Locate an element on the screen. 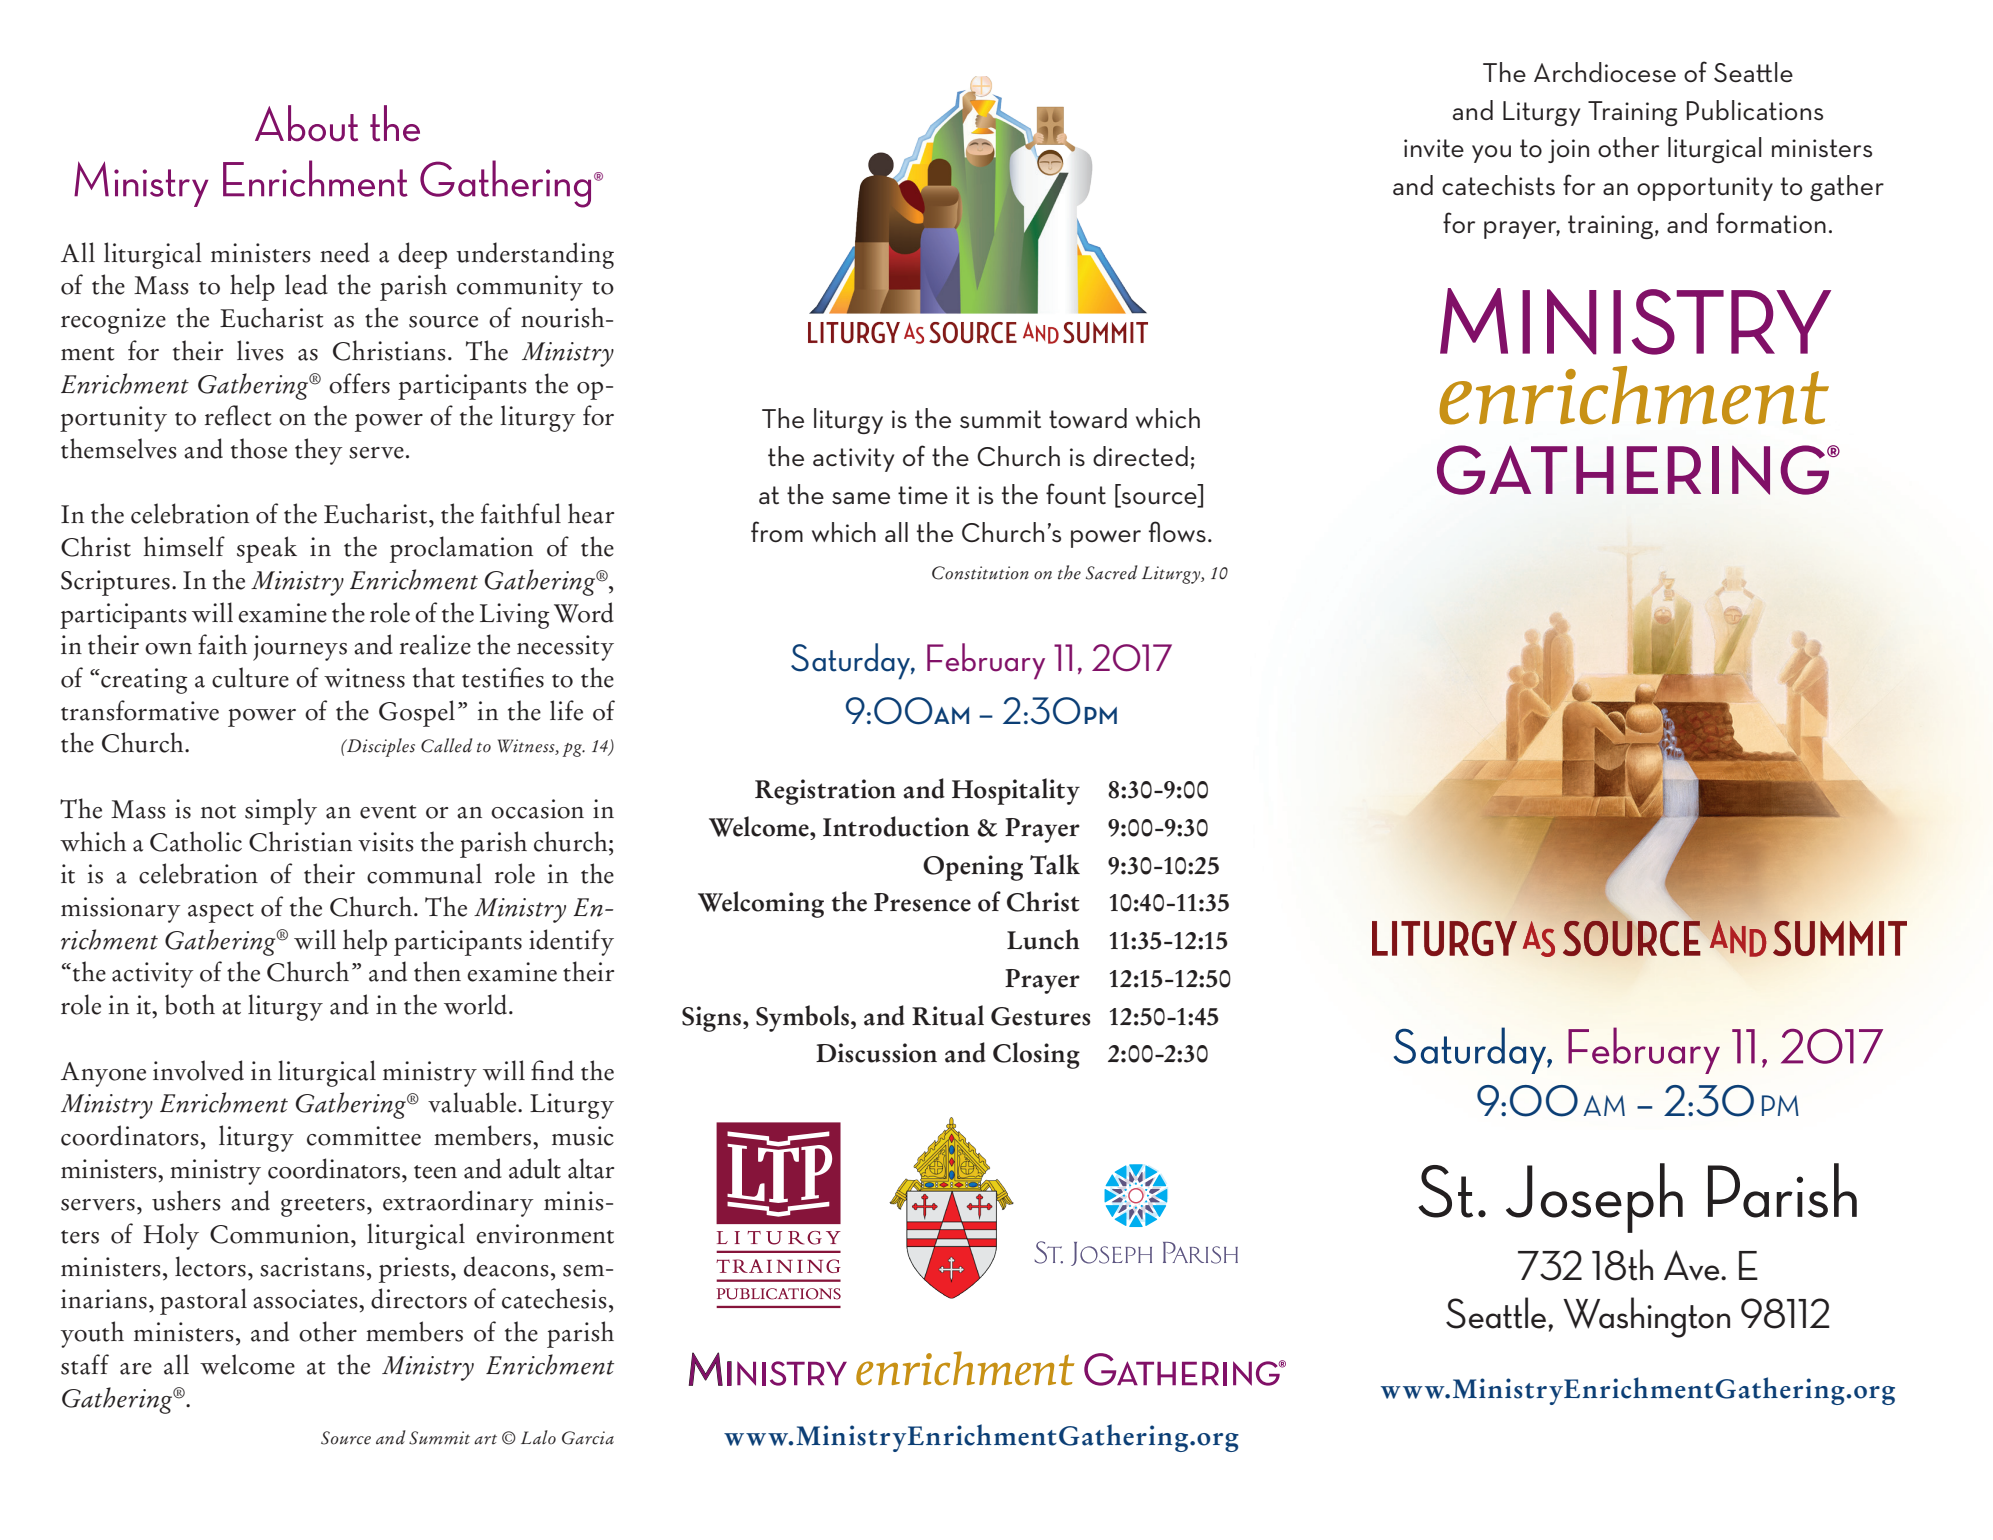 The width and height of the screenshot is (1993, 1540). Washington is located at coordinates (1646, 1317).
